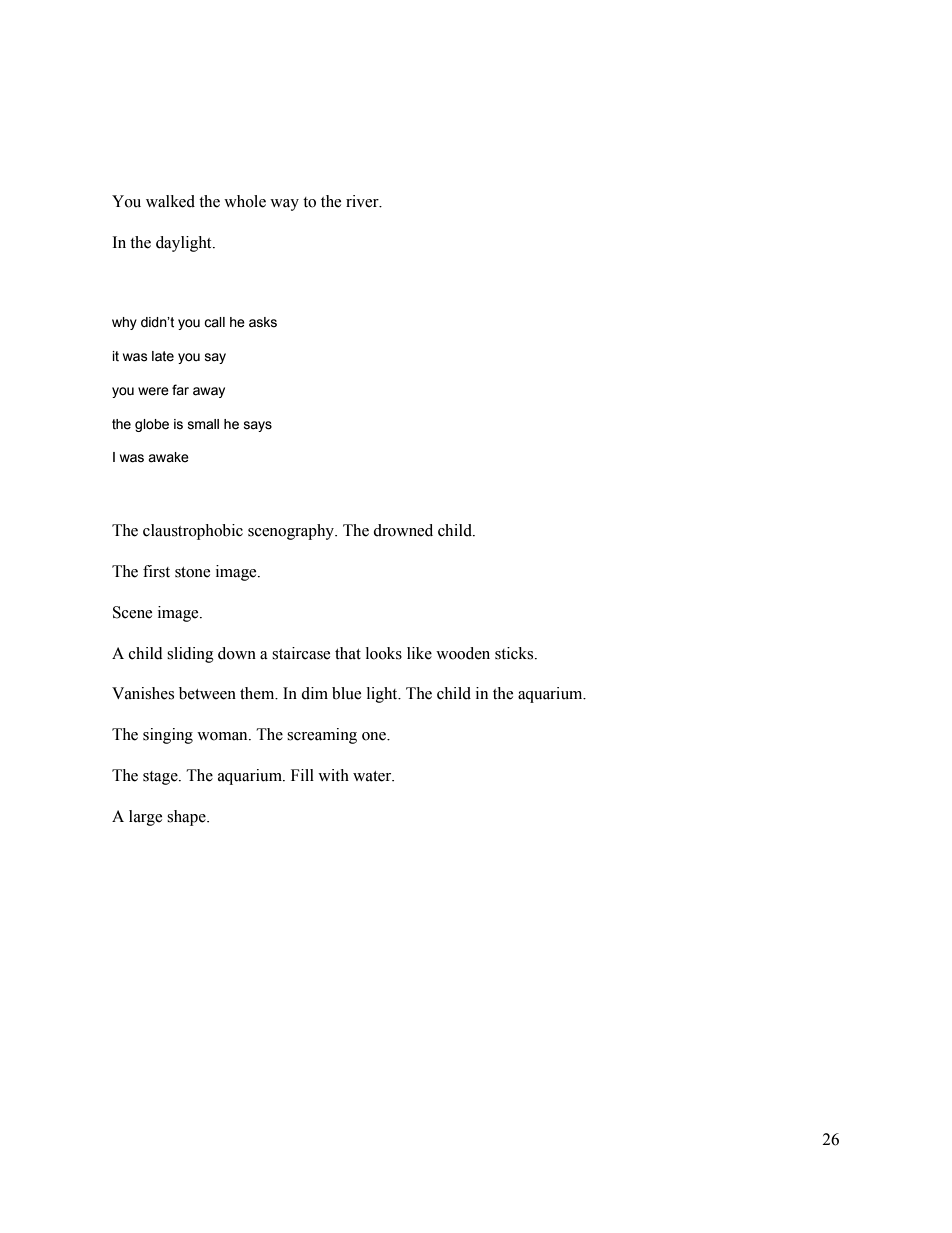 This screenshot has height=1233, width=952. What do you see at coordinates (170, 201) in the screenshot?
I see `walked` at bounding box center [170, 201].
